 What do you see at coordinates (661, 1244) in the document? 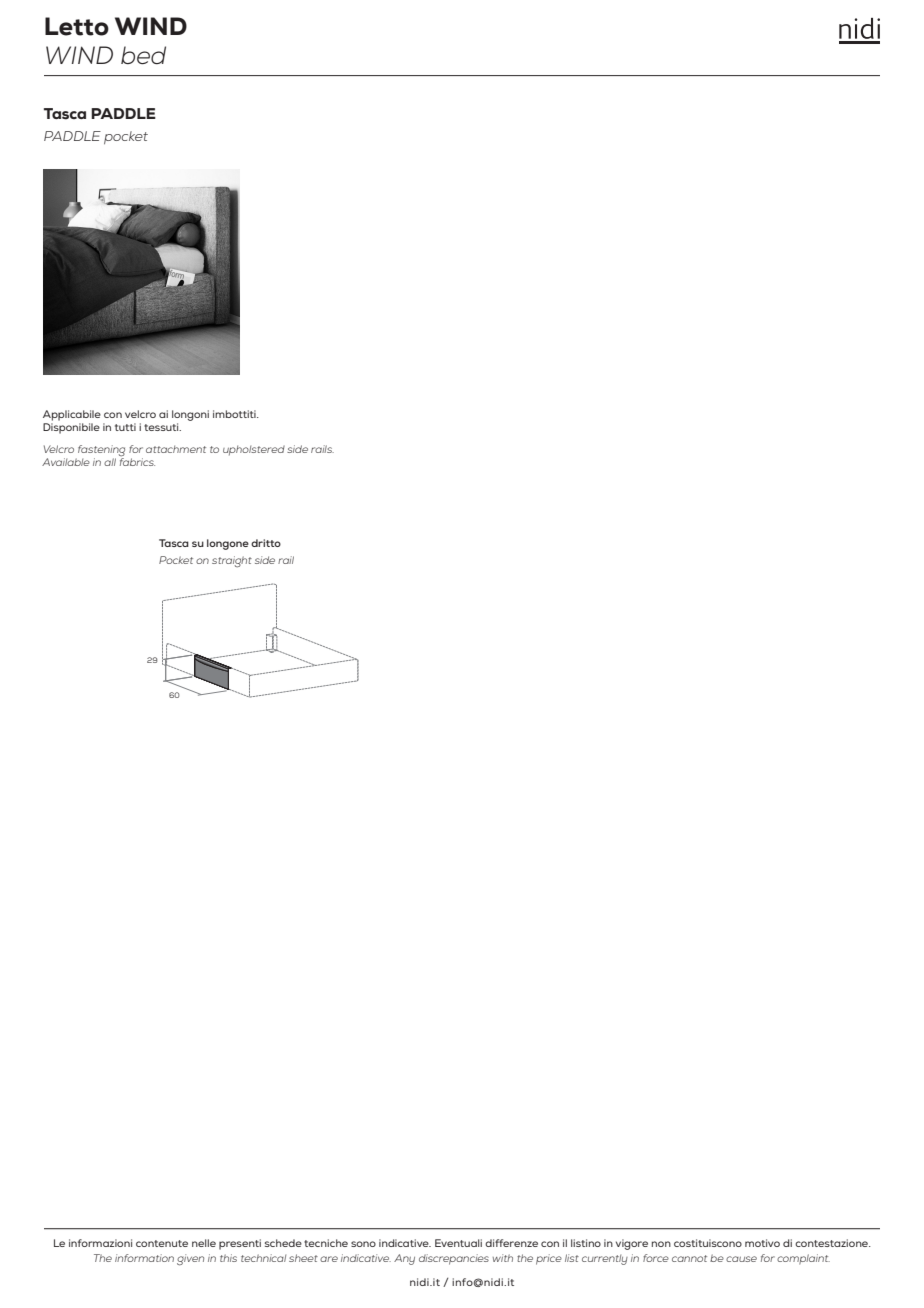
I see `non` at bounding box center [661, 1244].
